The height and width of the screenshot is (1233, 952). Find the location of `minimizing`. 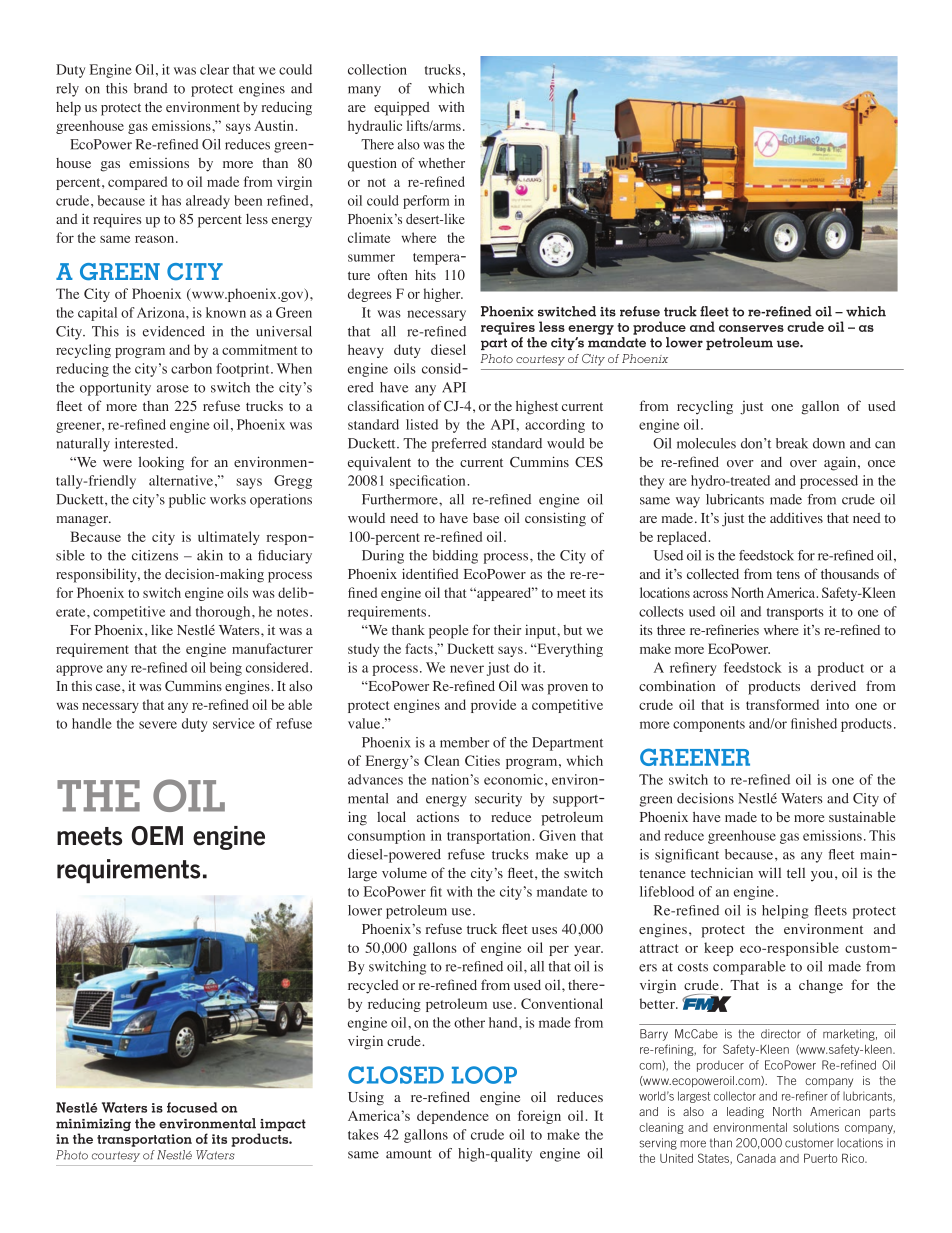

minimizing is located at coordinates (93, 1126).
